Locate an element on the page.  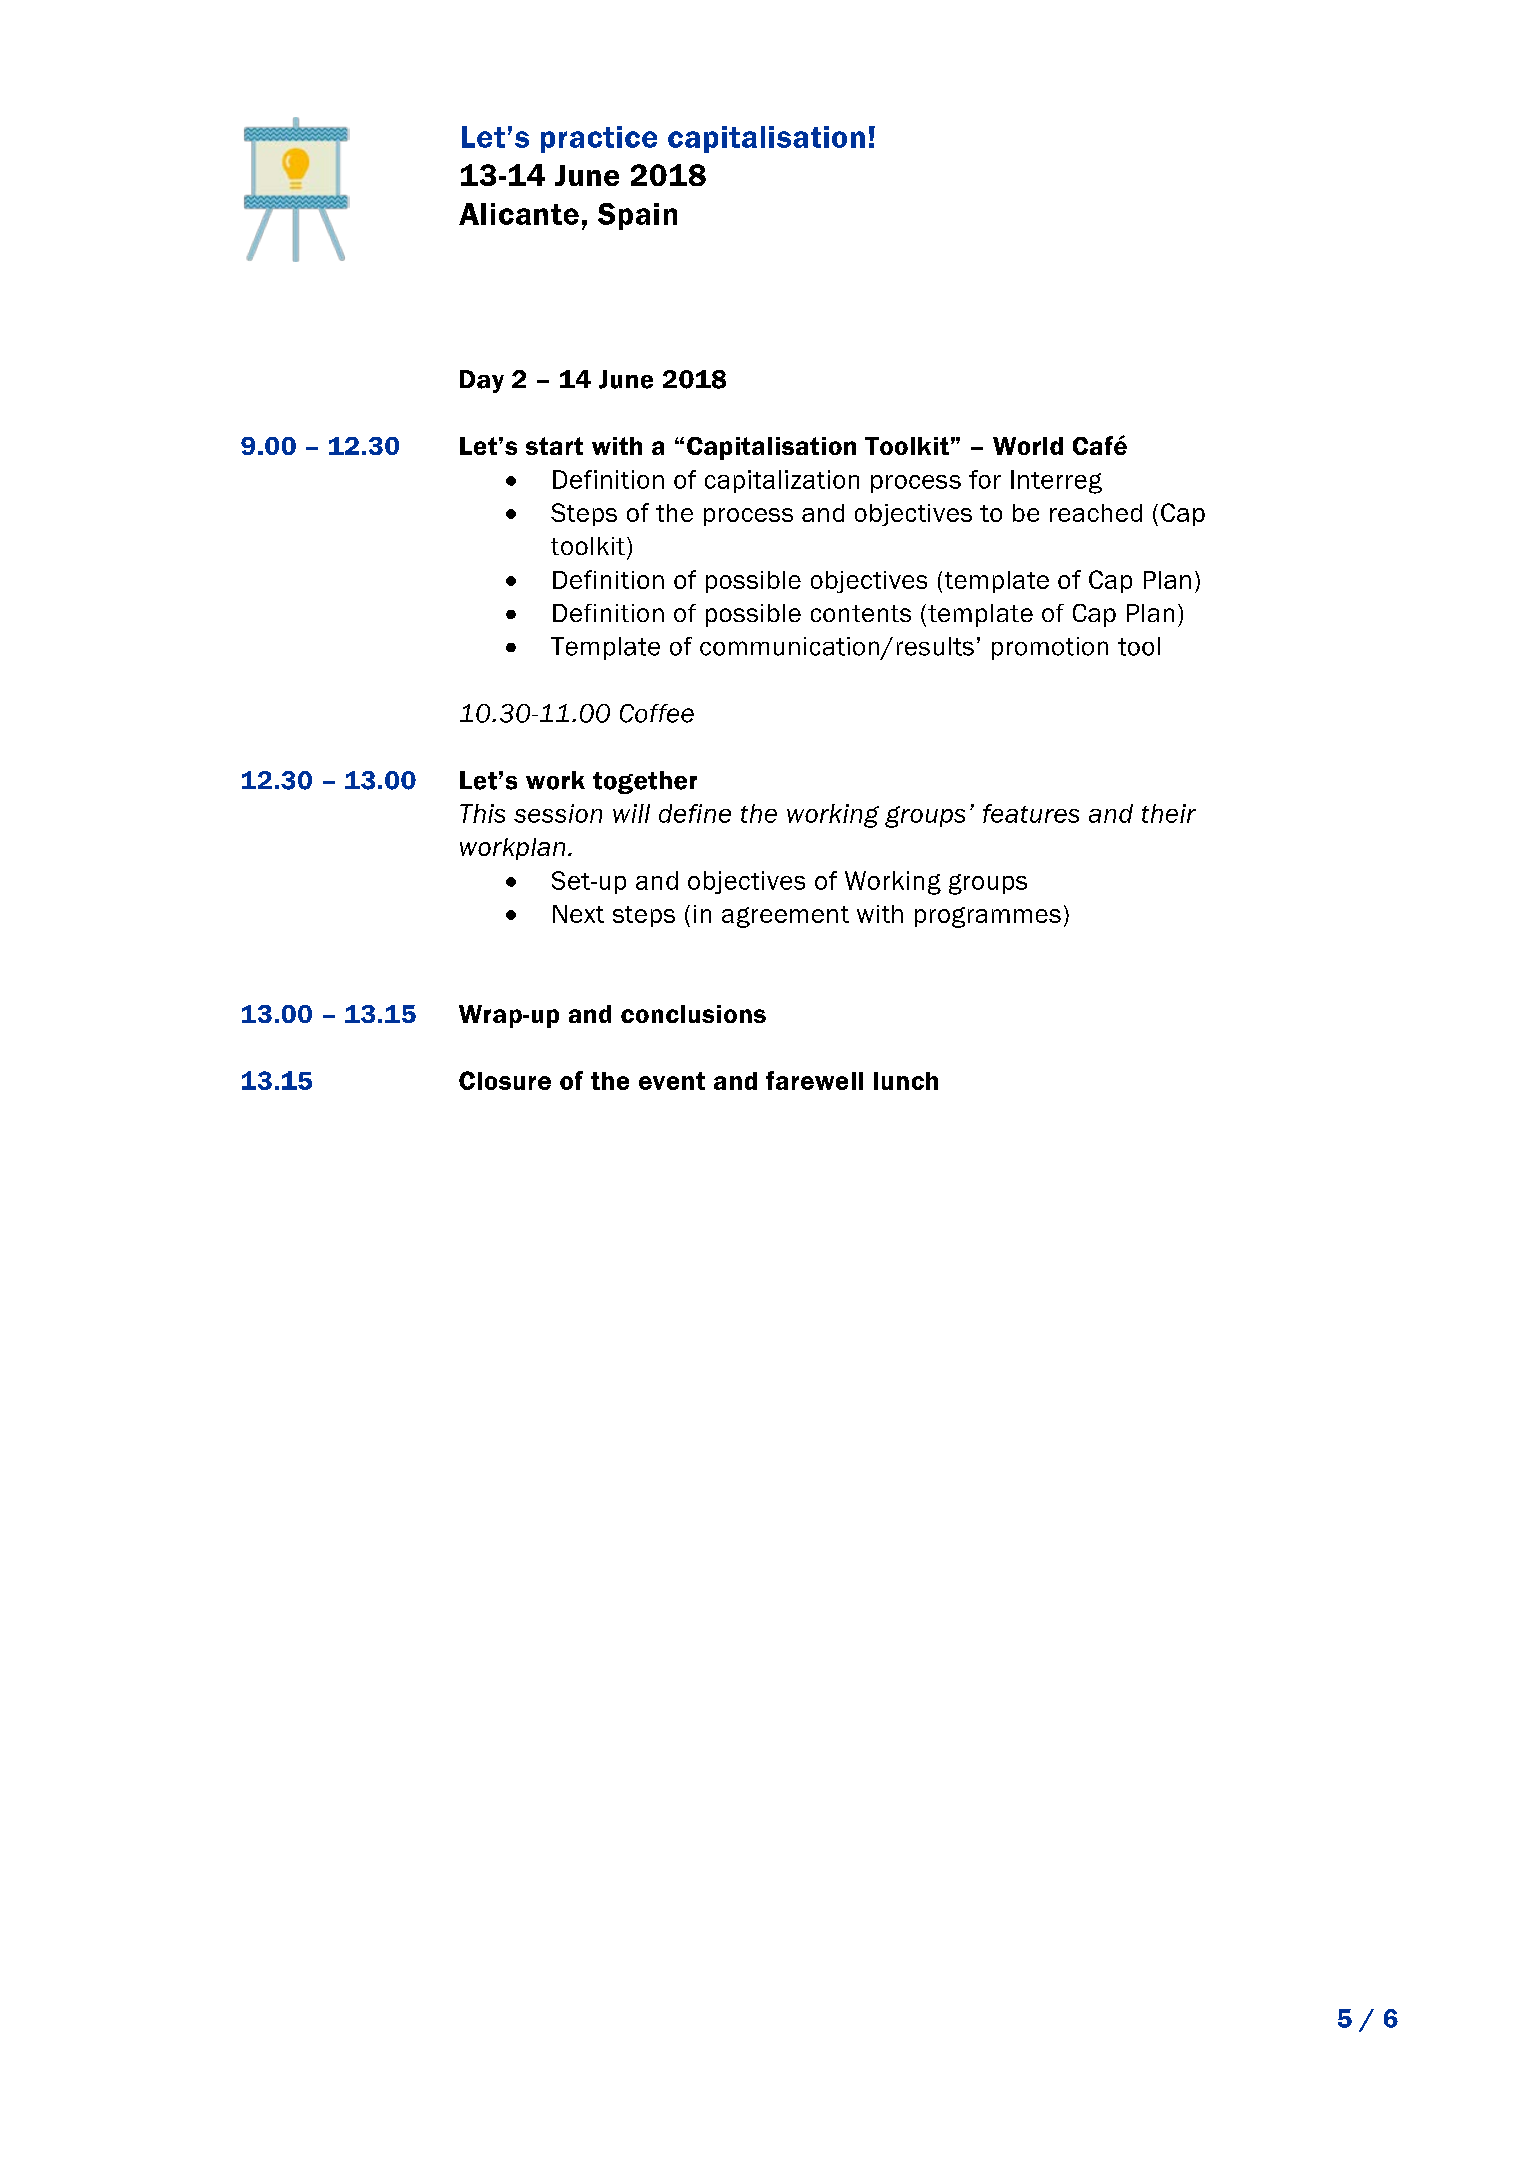
Closure is located at coordinates (505, 1080).
